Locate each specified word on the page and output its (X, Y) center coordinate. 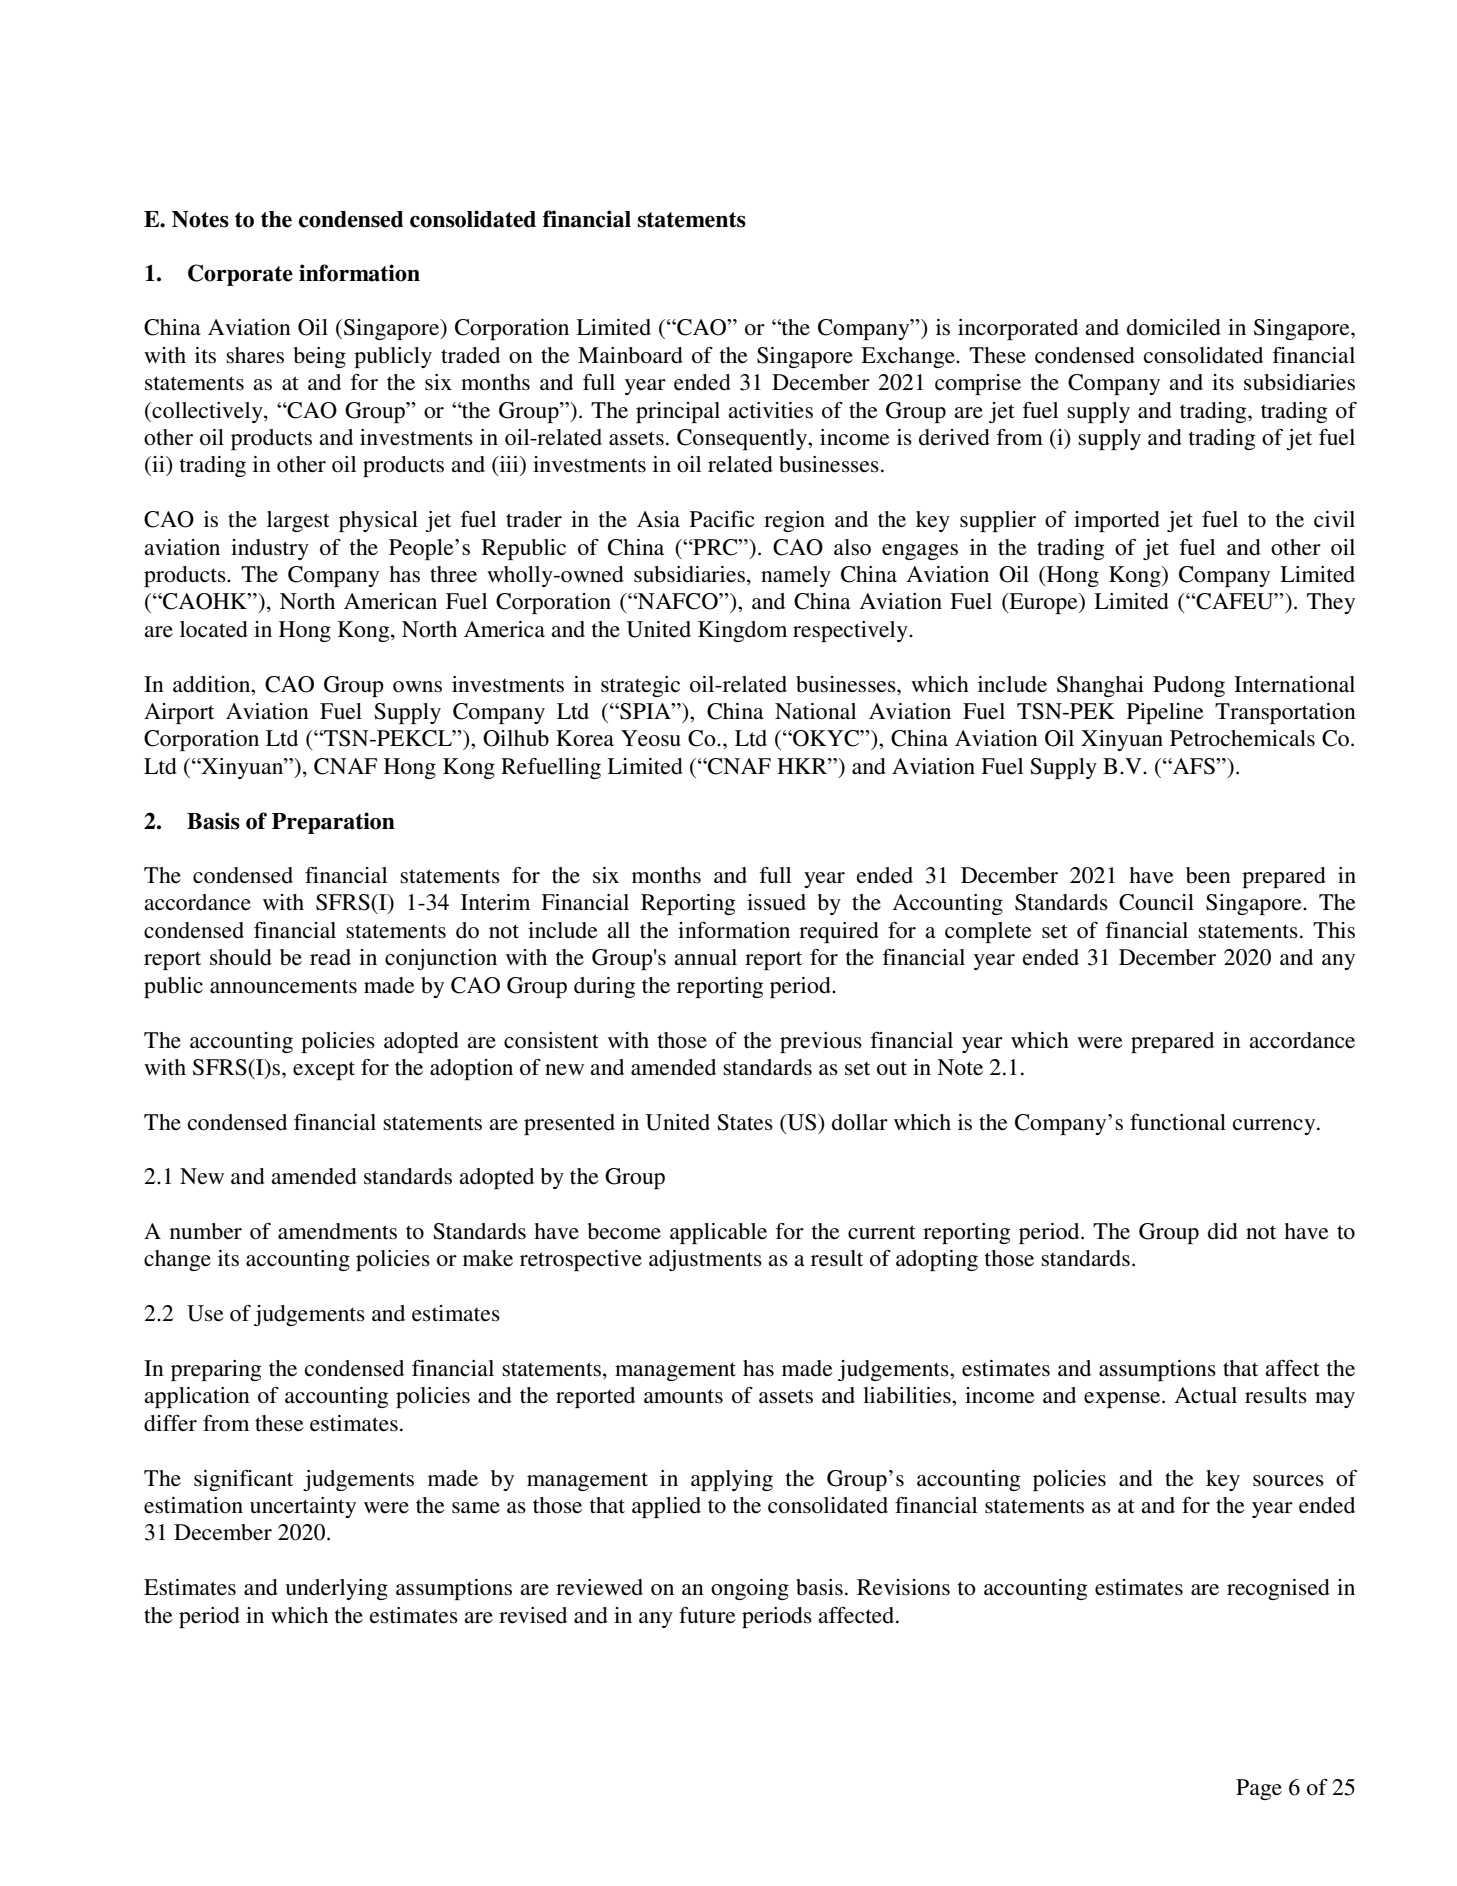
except (324, 1070)
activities (770, 410)
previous (821, 1042)
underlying (336, 1589)
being (320, 357)
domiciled (1174, 327)
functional (1178, 1122)
